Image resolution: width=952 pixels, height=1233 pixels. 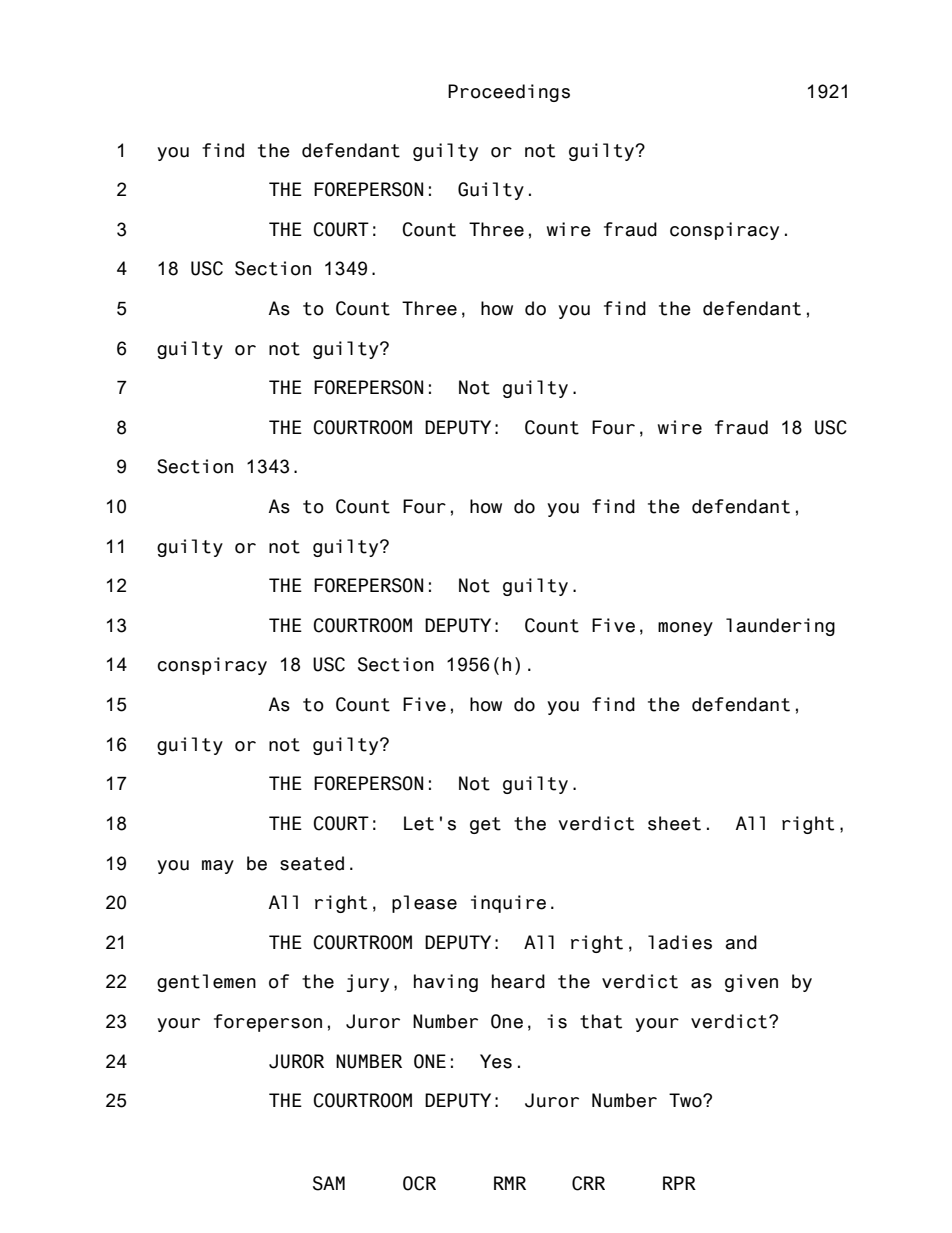 What do you see at coordinates (312, 863) in the page?
I see `seated` at bounding box center [312, 863].
